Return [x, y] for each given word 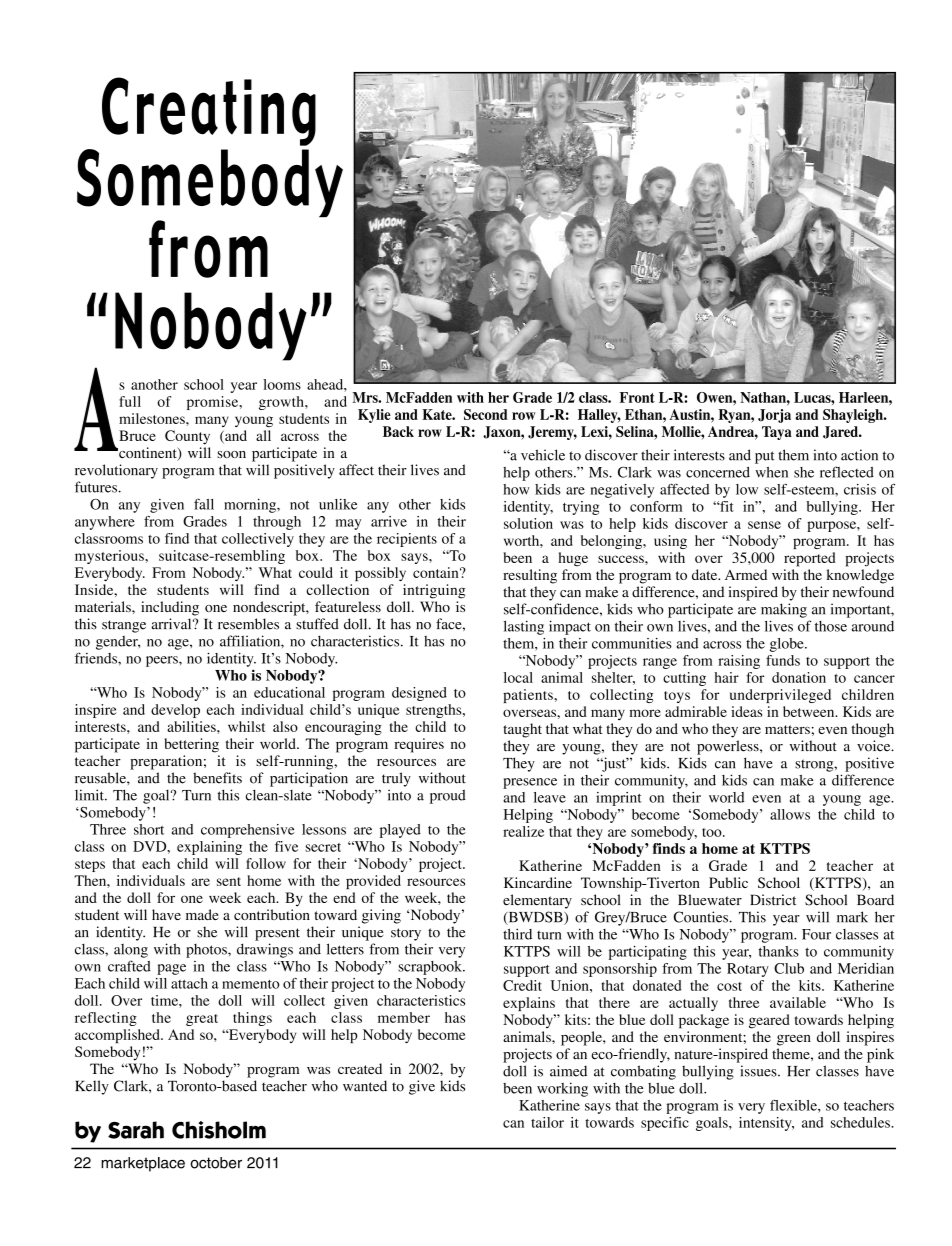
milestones [153, 418]
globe [788, 645]
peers [163, 661]
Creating [209, 111]
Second [486, 414]
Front [637, 397]
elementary [537, 901]
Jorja [774, 416]
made [202, 914]
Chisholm [219, 1130]
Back [398, 431]
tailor [547, 1122]
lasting [524, 627]
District [773, 900]
